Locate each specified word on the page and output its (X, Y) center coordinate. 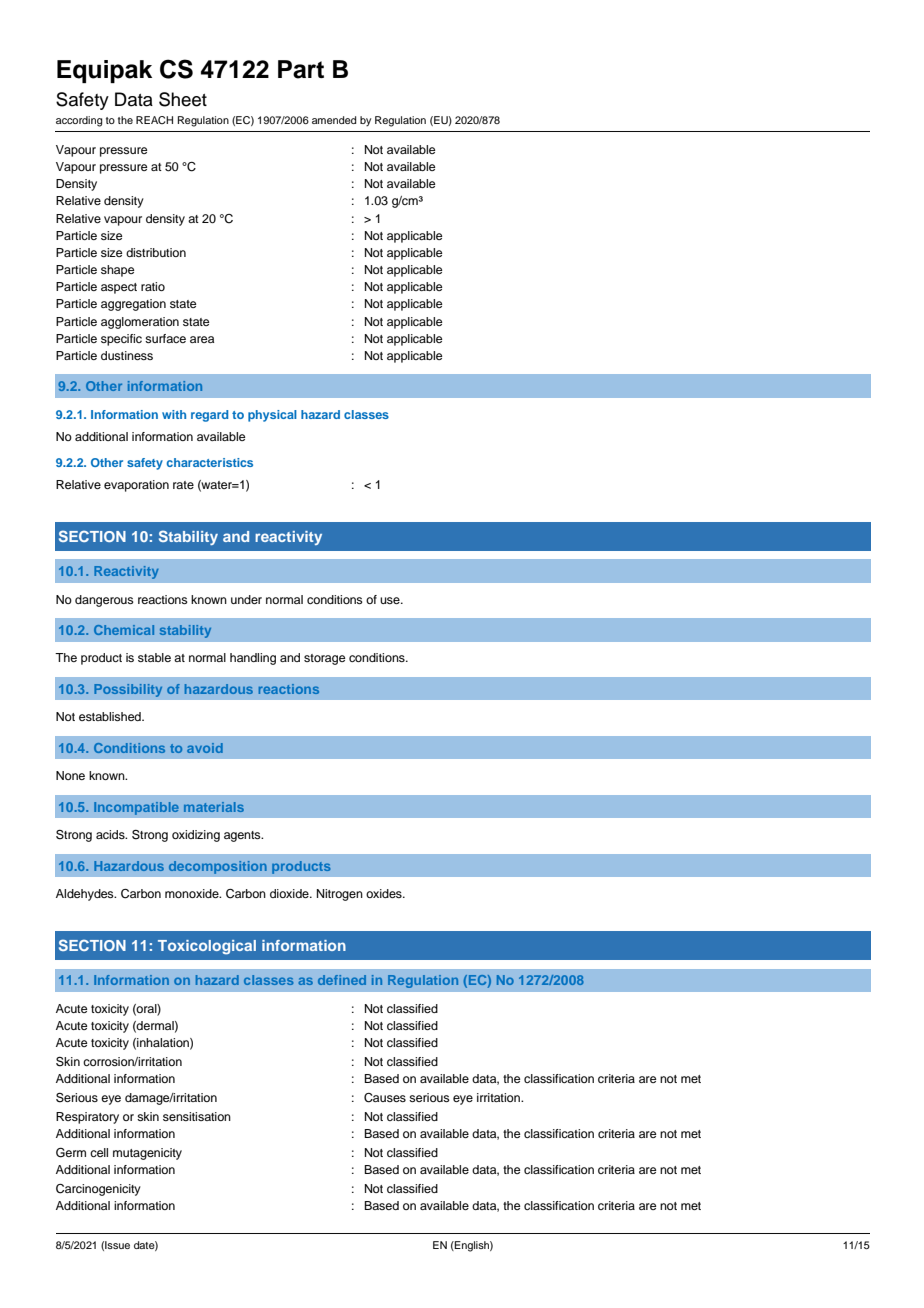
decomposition (218, 867)
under (246, 599)
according (79, 121)
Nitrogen (340, 895)
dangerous (104, 601)
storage (324, 659)
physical (272, 416)
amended (334, 120)
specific (121, 340)
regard (209, 416)
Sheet (183, 99)
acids (111, 834)
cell (99, 1152)
